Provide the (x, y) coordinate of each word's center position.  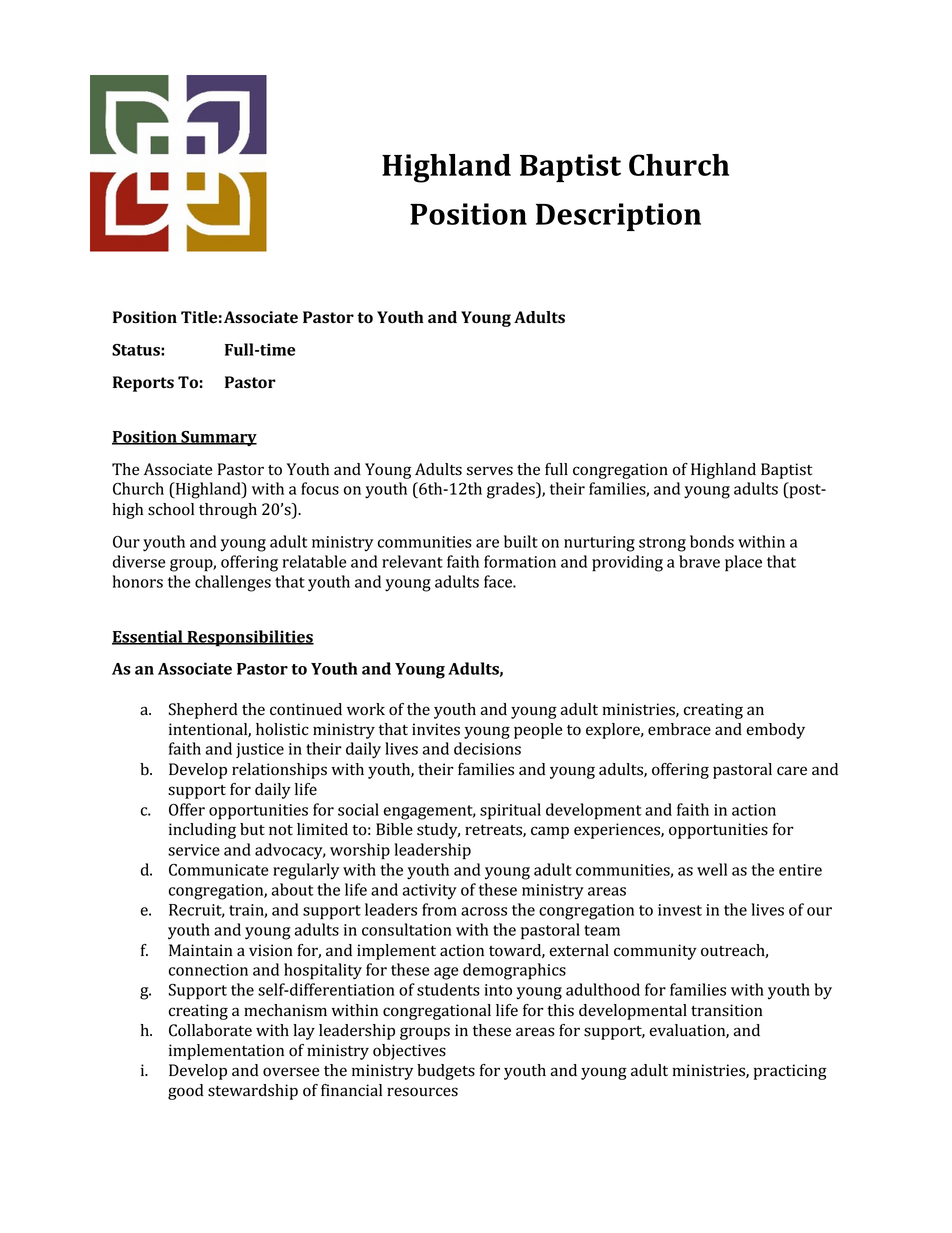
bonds (712, 541)
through (228, 511)
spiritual (510, 811)
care (792, 771)
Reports (143, 384)
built (521, 541)
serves (490, 471)
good (186, 1092)
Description (618, 217)
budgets (446, 1072)
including (202, 831)
